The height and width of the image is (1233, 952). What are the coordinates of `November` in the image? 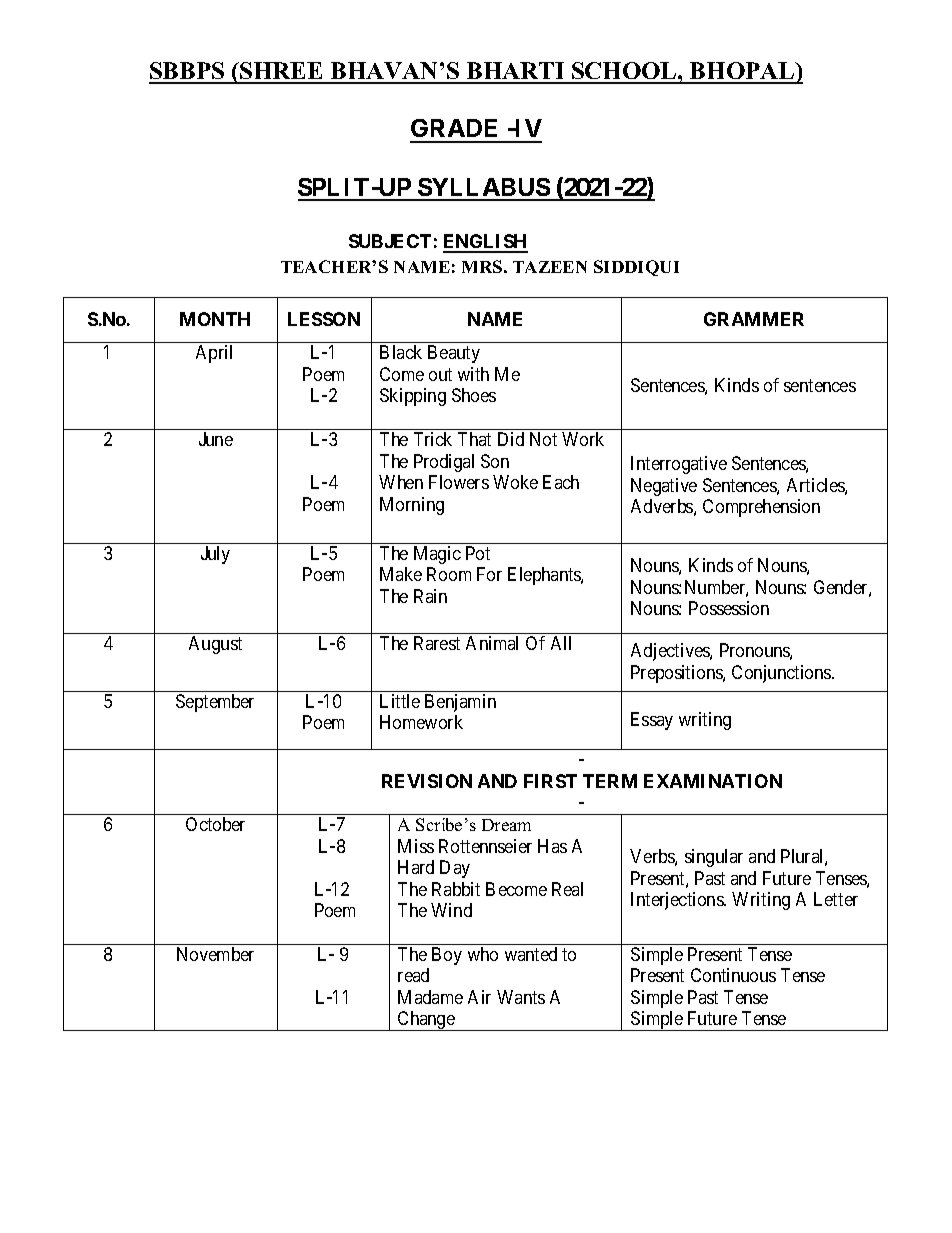 It's located at (215, 954).
